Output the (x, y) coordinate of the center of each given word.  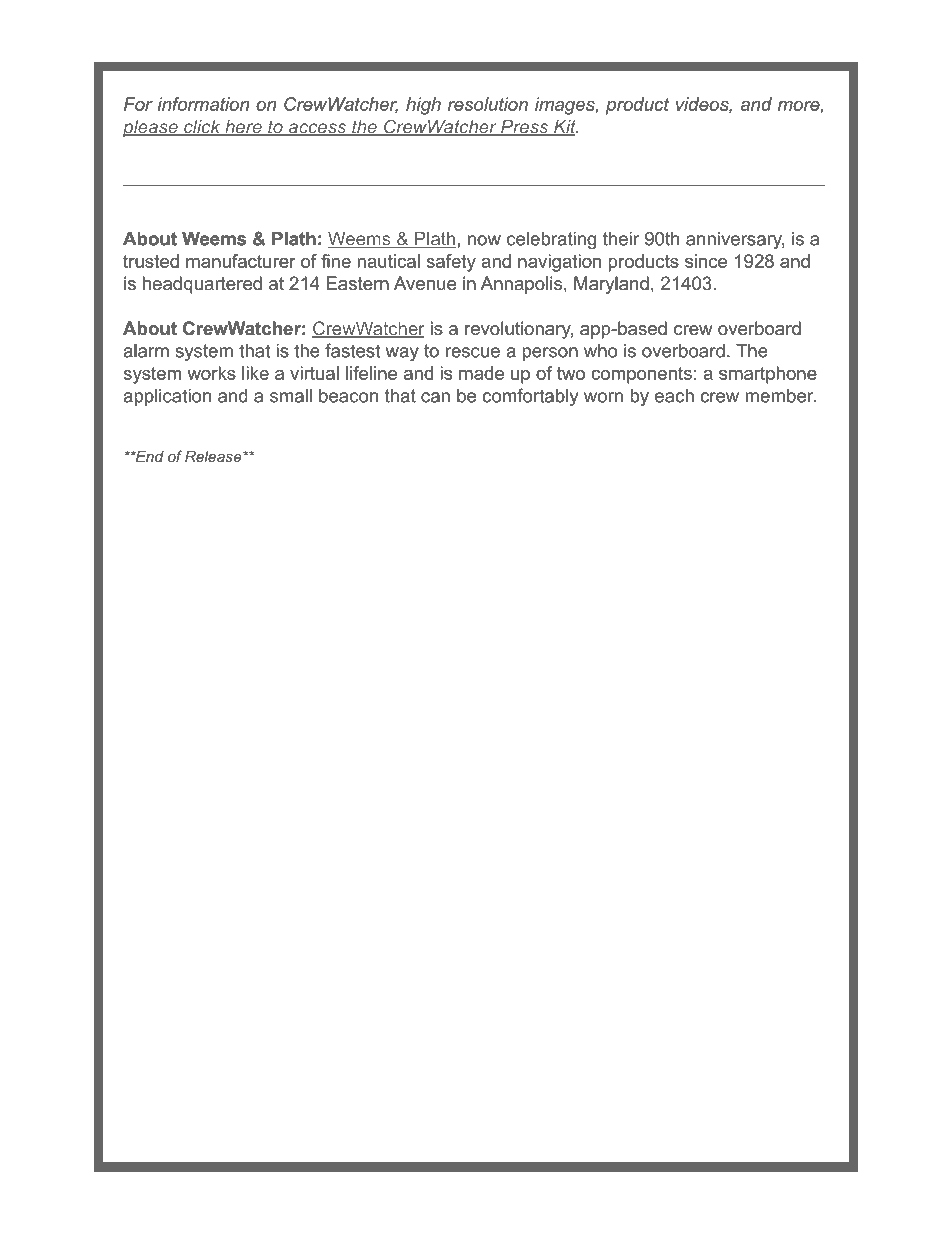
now (484, 240)
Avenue (425, 283)
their (621, 239)
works (211, 373)
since (706, 261)
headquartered (202, 285)
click (202, 128)
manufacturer (241, 261)
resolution (488, 104)
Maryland (611, 285)
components (641, 375)
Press (525, 128)
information (203, 104)
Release (214, 456)
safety (451, 263)
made (481, 373)
